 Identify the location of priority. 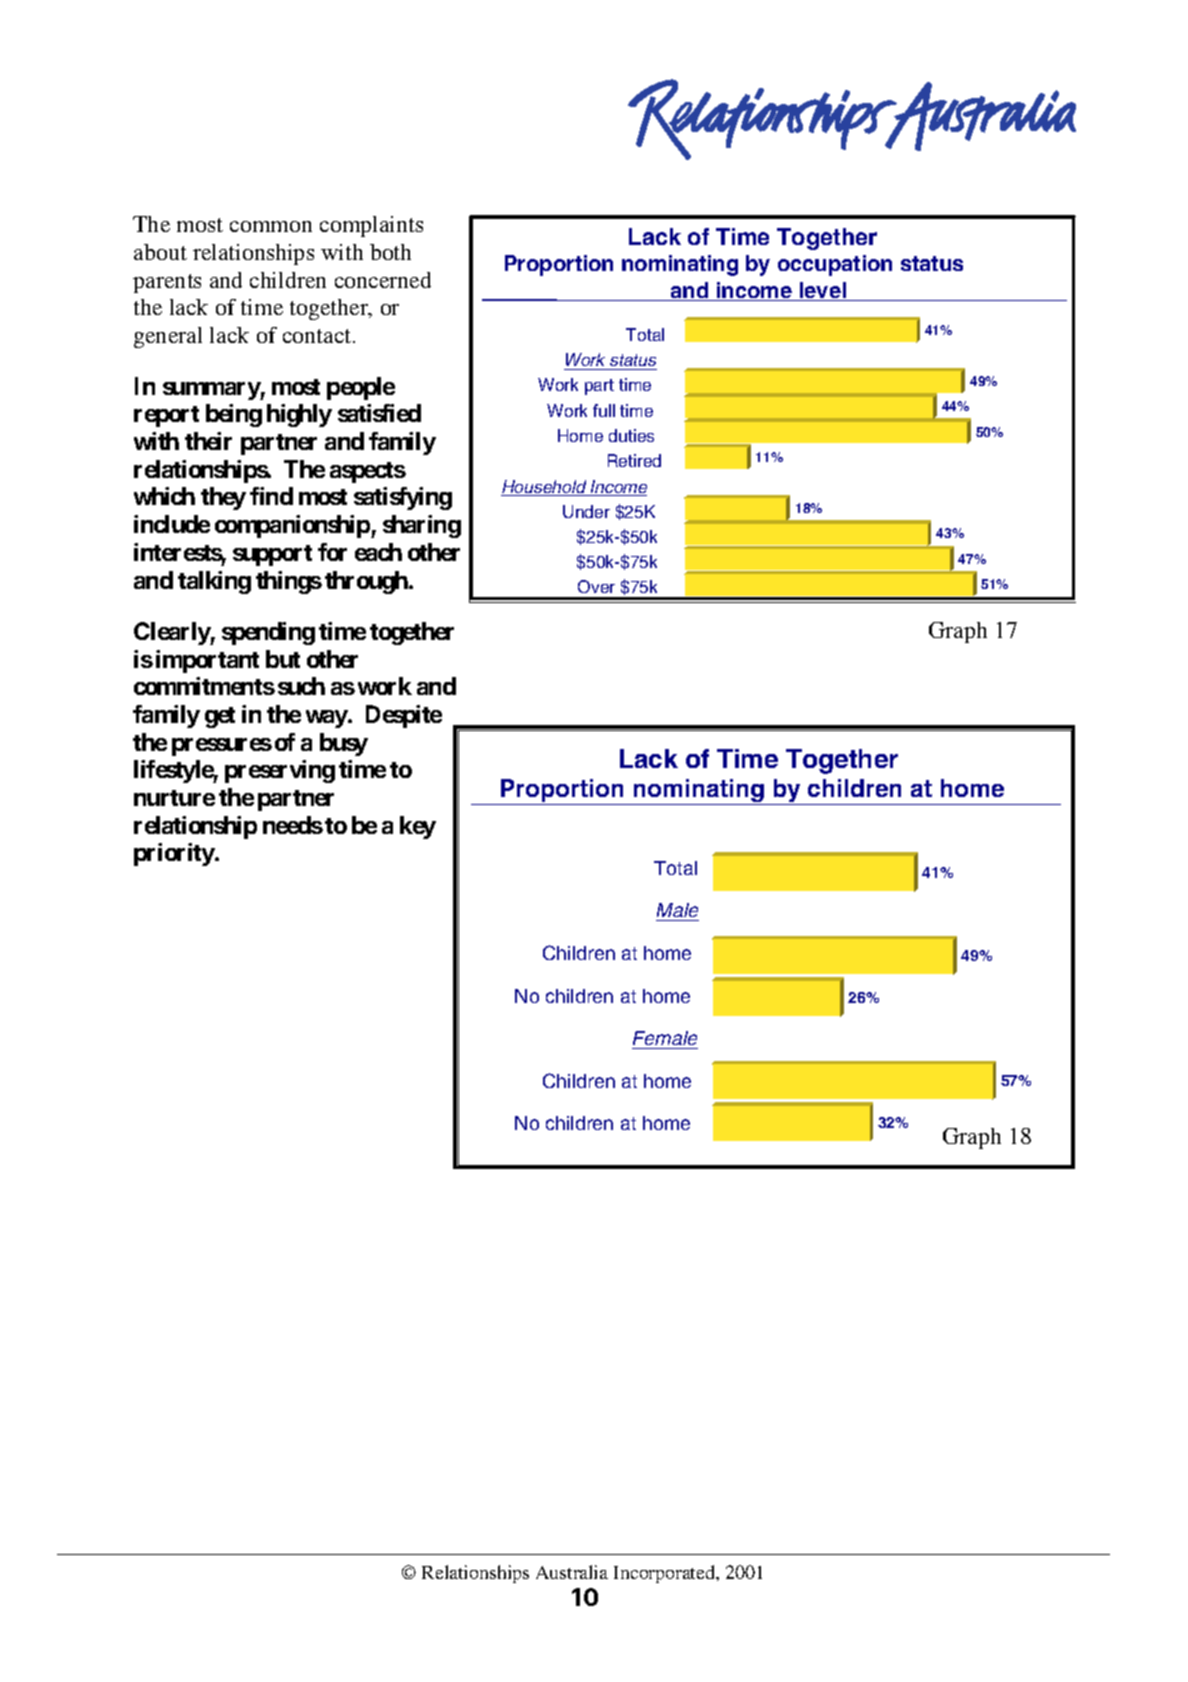
(175, 854).
